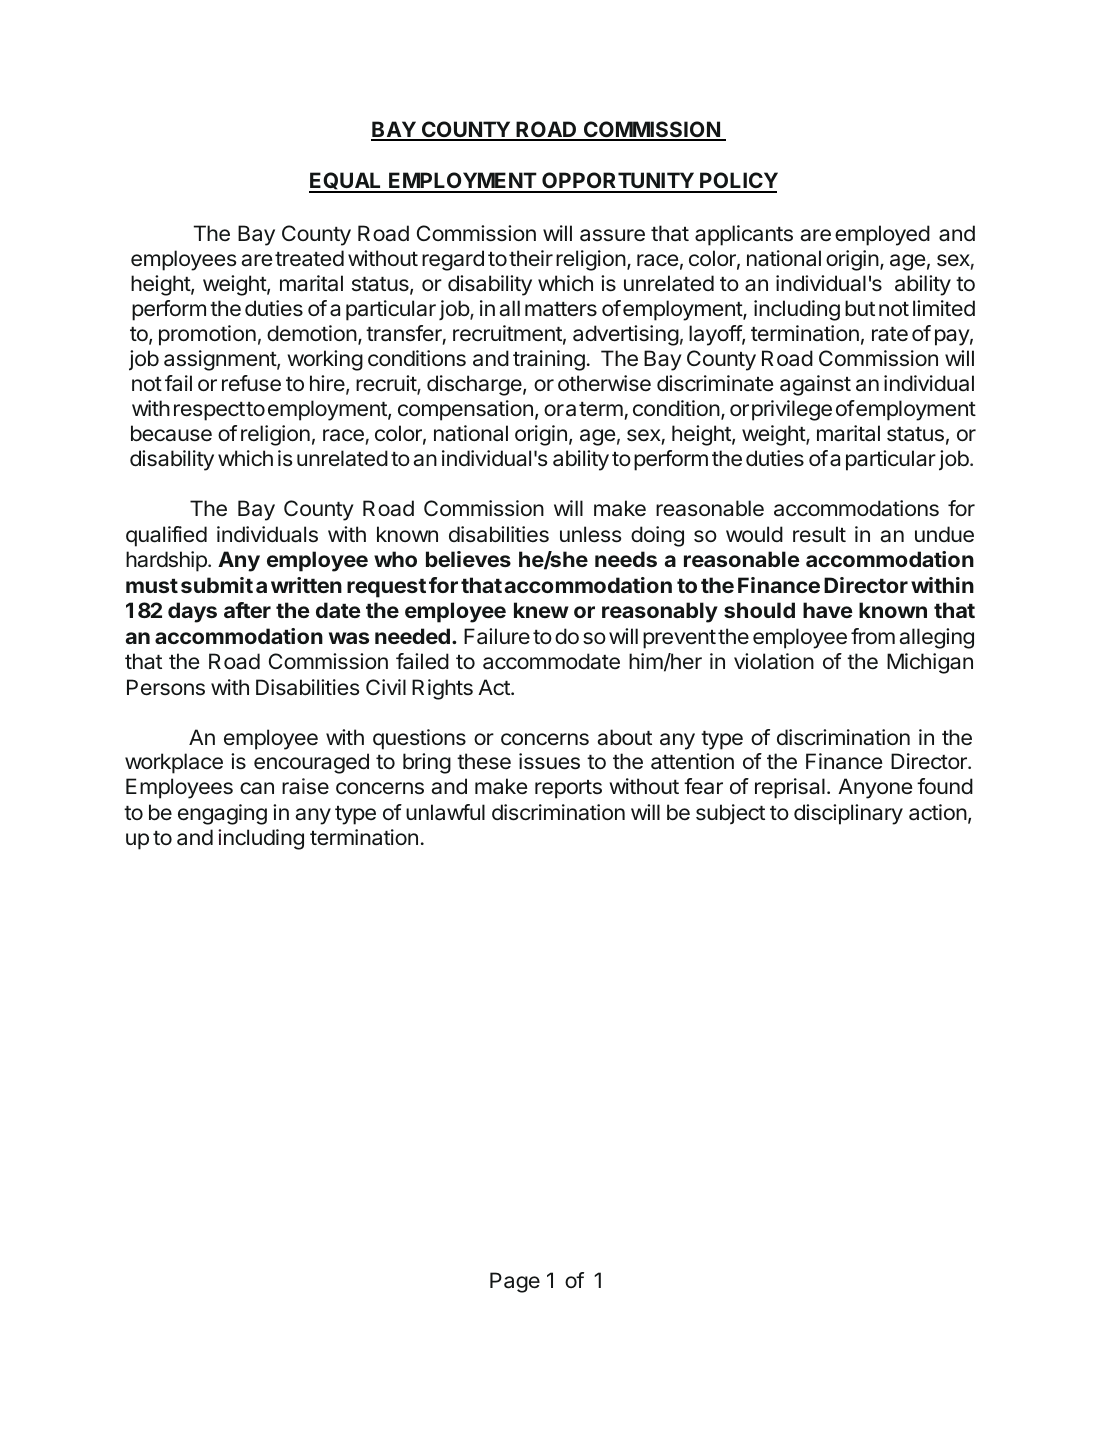 This document has width=1116, height=1445. I want to click on applicants, so click(744, 235).
